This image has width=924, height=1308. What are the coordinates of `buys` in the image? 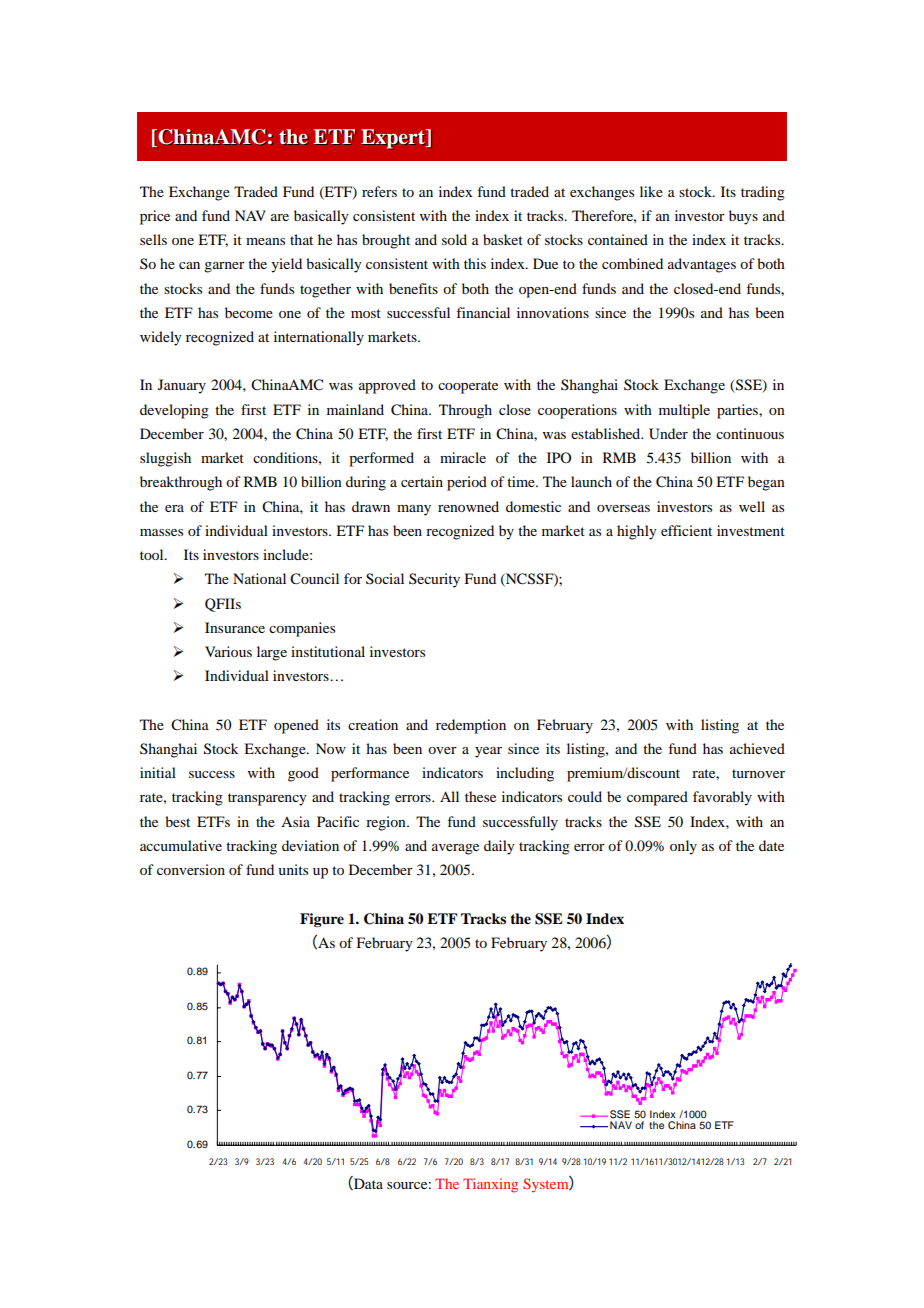 It's located at (743, 217).
